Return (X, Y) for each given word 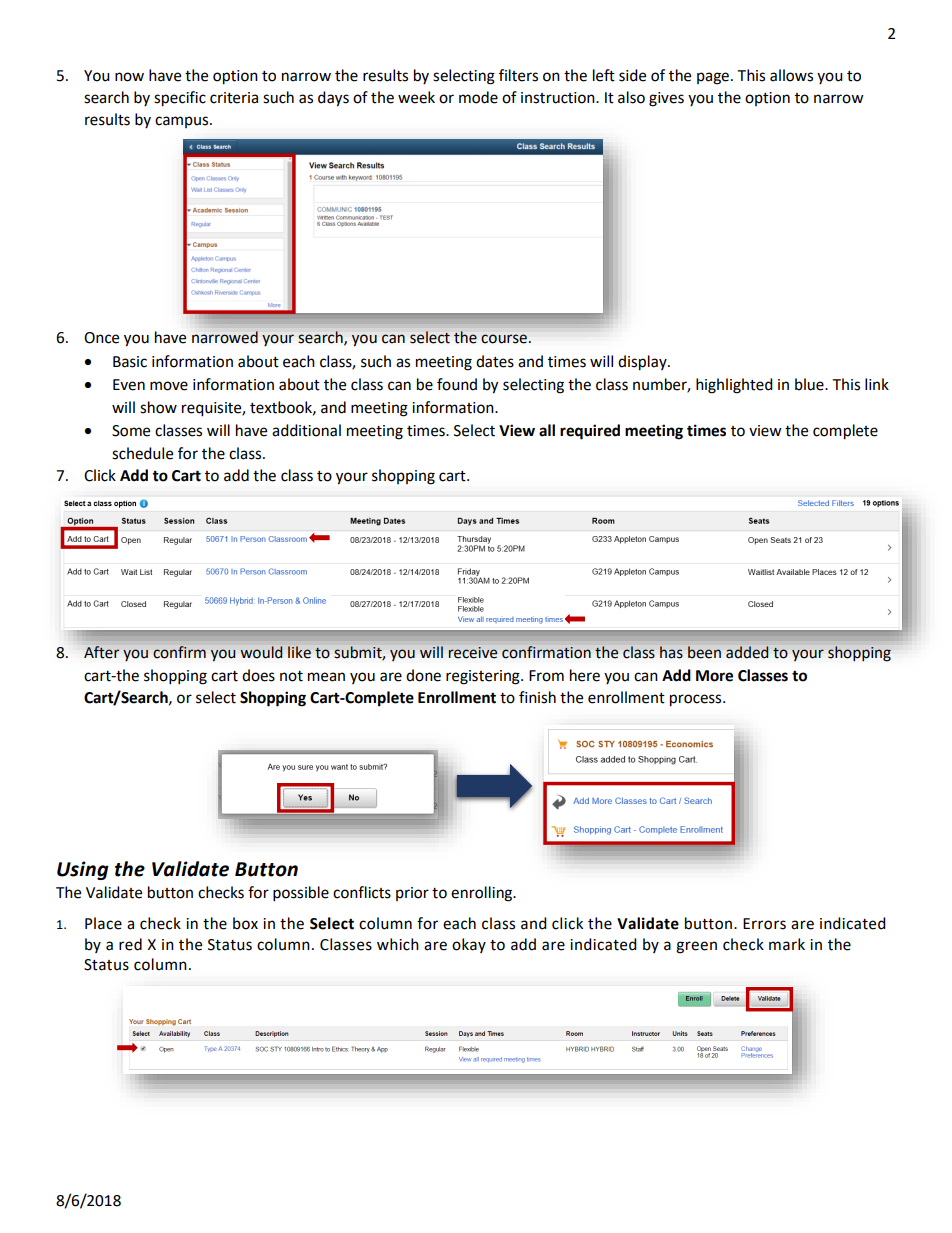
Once (101, 338)
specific (180, 99)
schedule (142, 453)
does (258, 675)
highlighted (734, 386)
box (245, 923)
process (697, 700)
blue (810, 384)
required (590, 432)
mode (478, 97)
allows (791, 75)
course (504, 339)
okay (469, 945)
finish (537, 697)
